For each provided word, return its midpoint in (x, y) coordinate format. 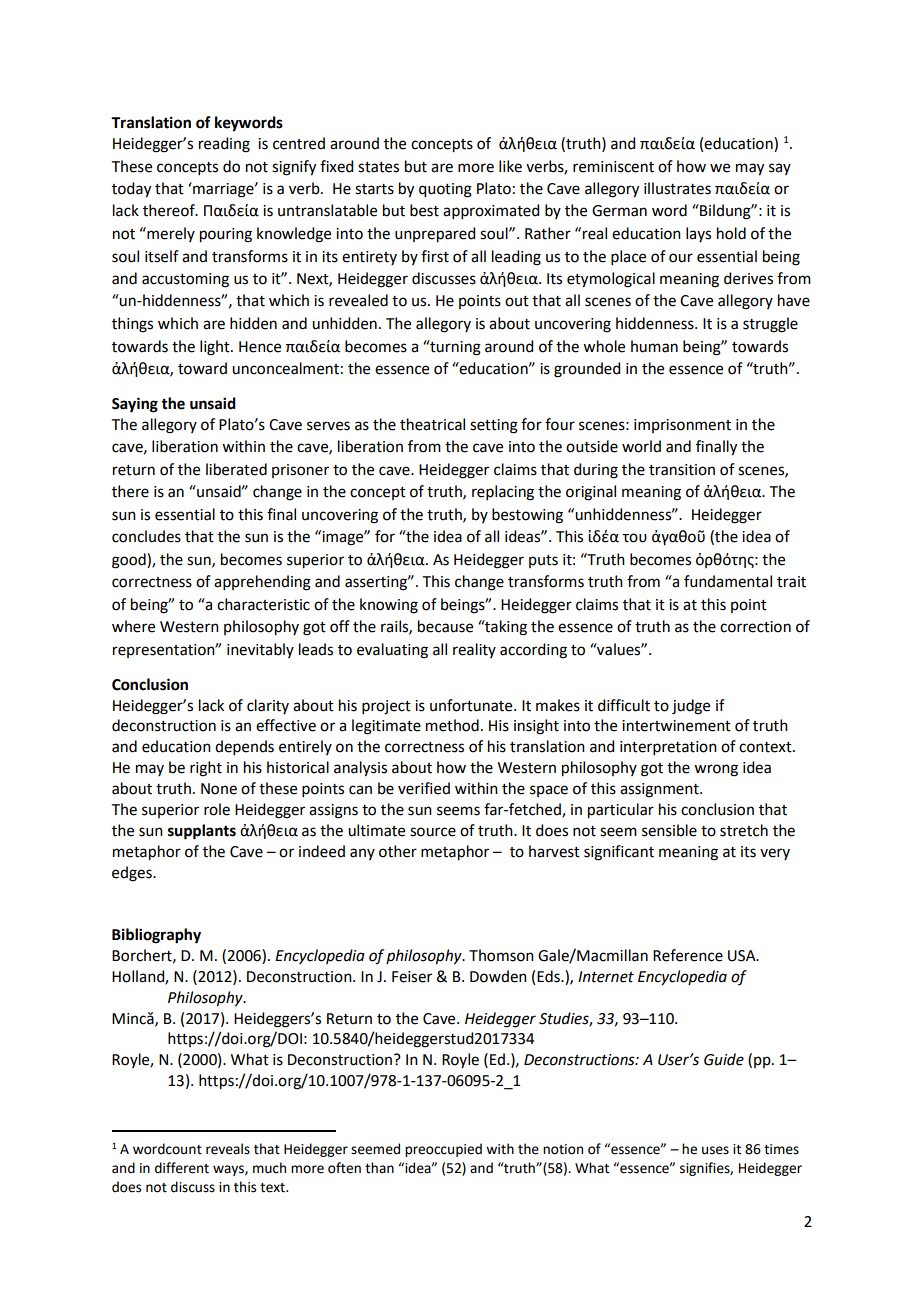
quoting (445, 190)
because (445, 626)
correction (755, 627)
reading (224, 145)
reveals (228, 1149)
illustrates (677, 188)
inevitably (260, 650)
